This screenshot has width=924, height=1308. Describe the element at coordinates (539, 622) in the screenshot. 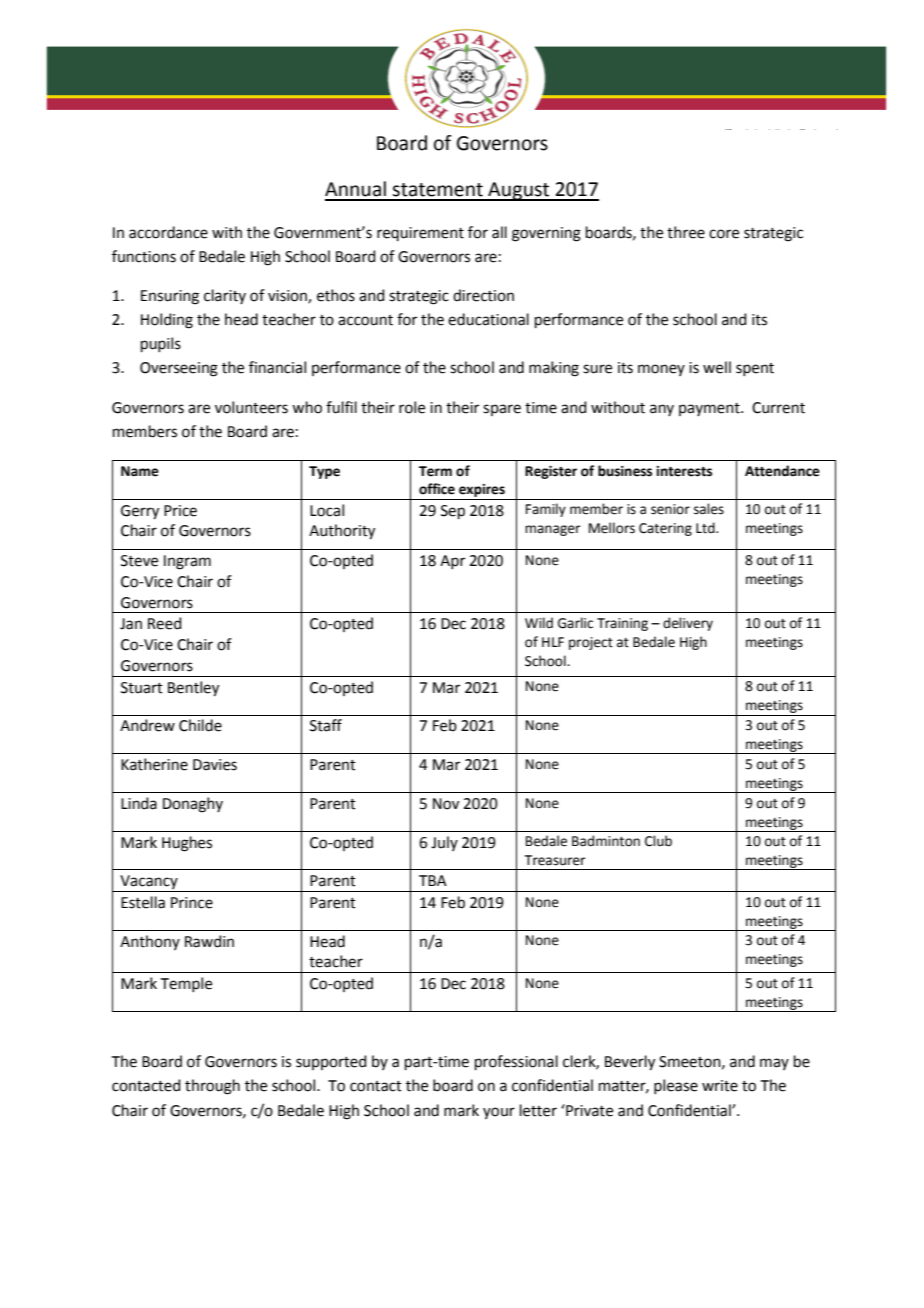

I see `Wild` at that location.
